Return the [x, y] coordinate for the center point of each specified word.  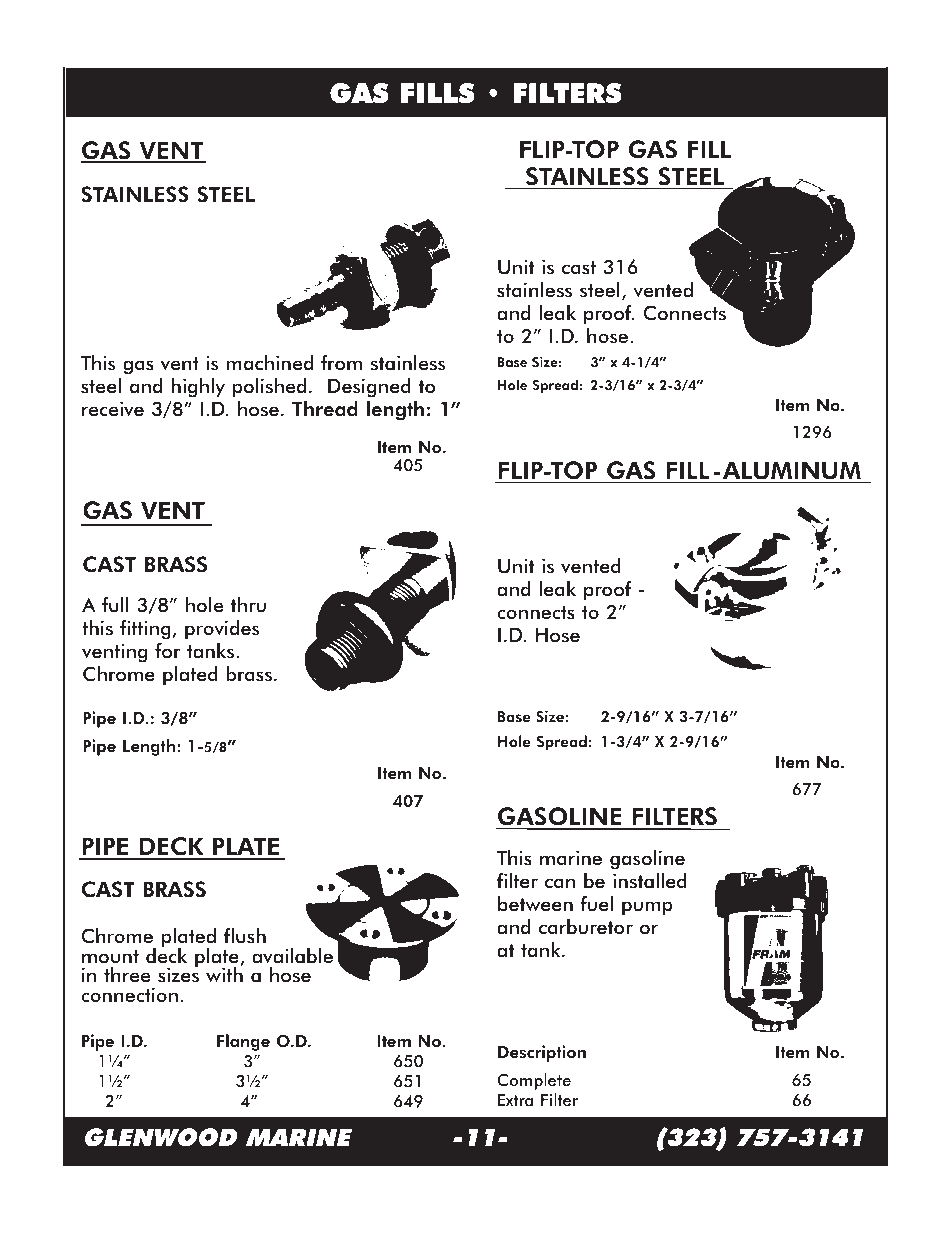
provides [222, 630]
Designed [369, 388]
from [341, 363]
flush [245, 936]
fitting [146, 630]
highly [198, 388]
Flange [243, 1042]
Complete [534, 1081]
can [560, 883]
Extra [515, 1100]
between [535, 904]
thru [248, 605]
